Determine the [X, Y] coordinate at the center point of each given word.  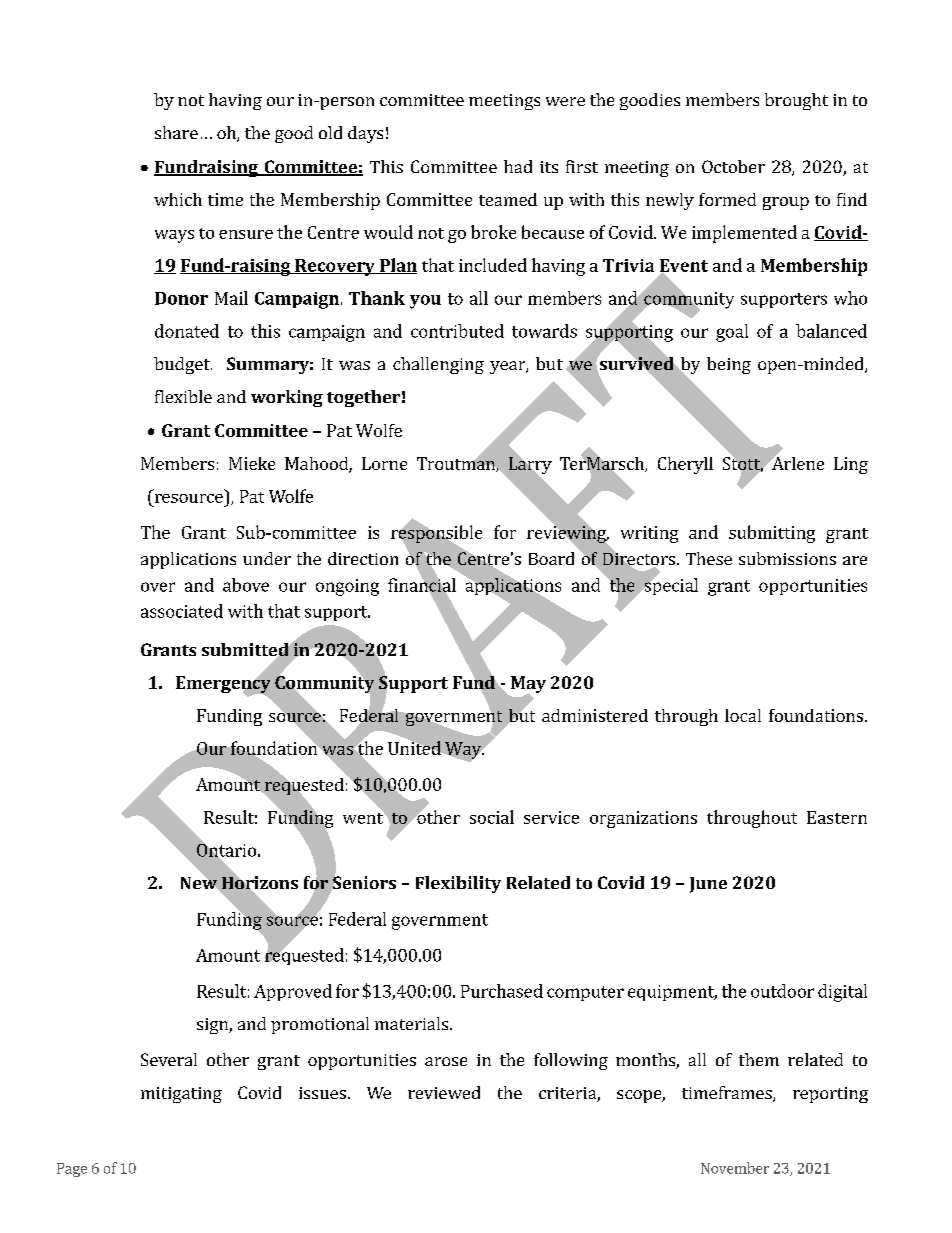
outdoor [782, 991]
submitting [772, 534]
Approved [293, 992]
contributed [457, 331]
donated [187, 331]
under [267, 558]
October [733, 166]
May [527, 686]
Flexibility [458, 884]
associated [182, 611]
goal [732, 333]
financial [422, 585]
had [518, 166]
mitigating [181, 1095]
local [743, 715]
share [176, 132]
